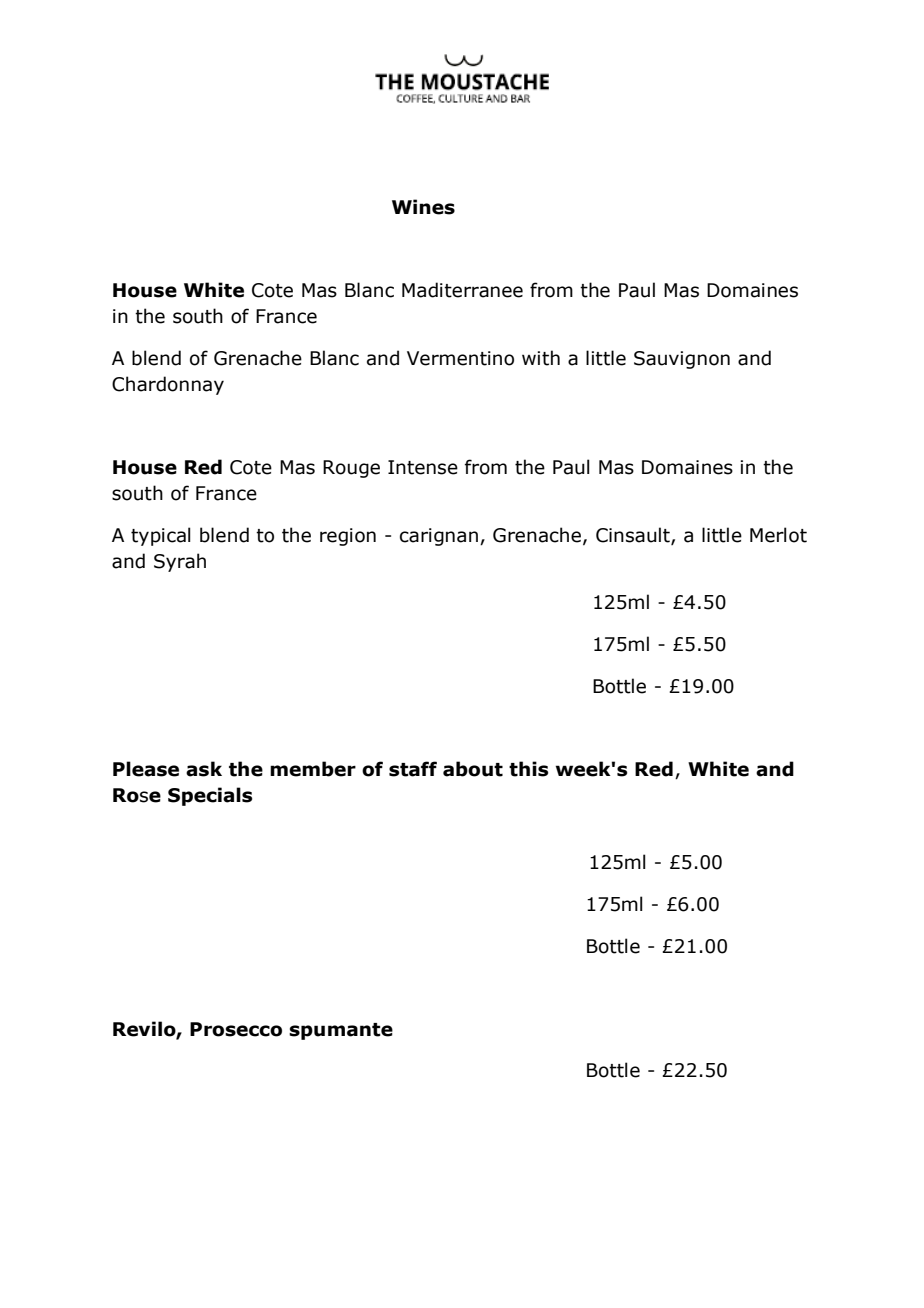 The image size is (924, 1308). Describe the element at coordinates (473, 769) in the page. I see `about` at that location.
